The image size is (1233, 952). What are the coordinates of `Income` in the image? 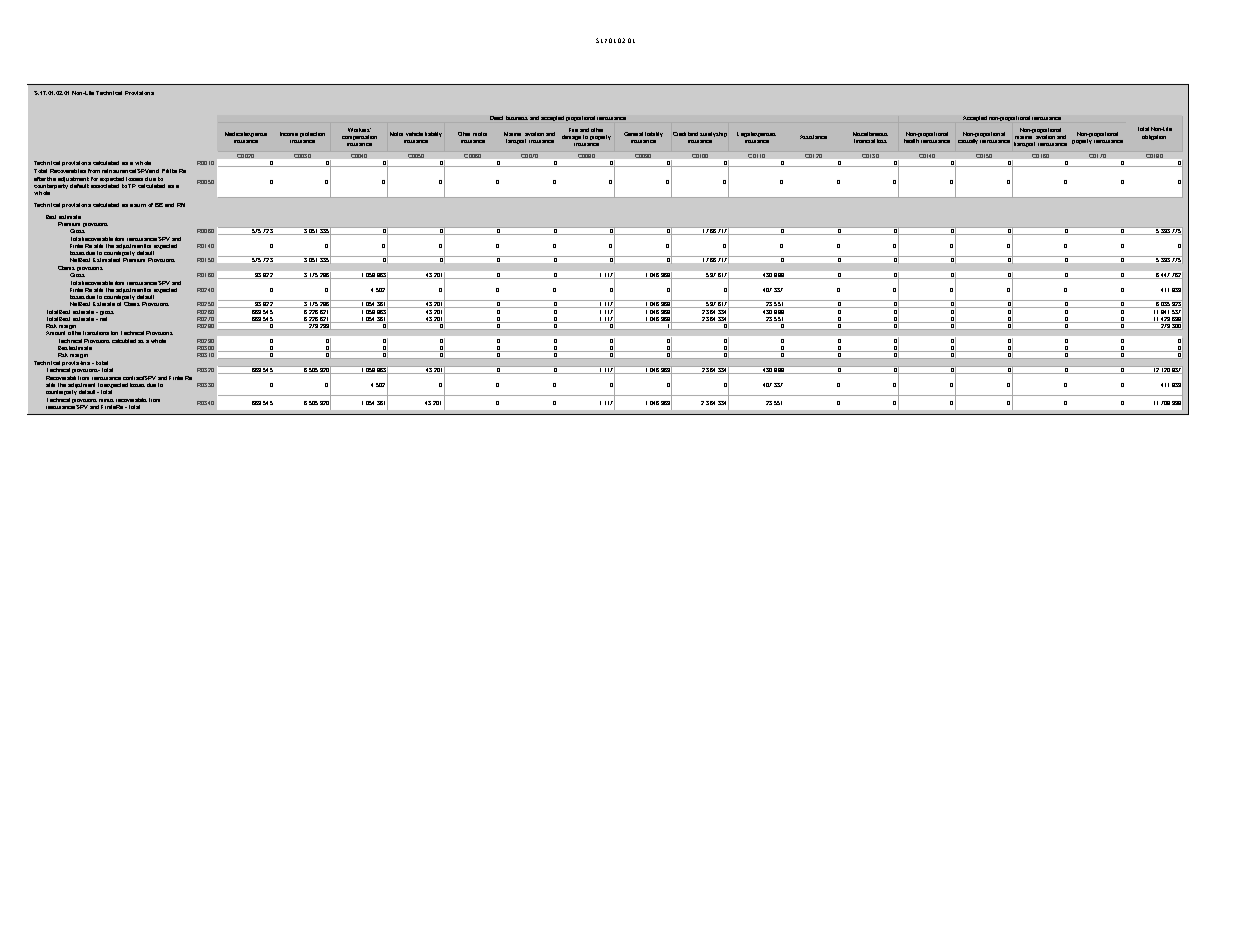 It's located at (289, 134).
